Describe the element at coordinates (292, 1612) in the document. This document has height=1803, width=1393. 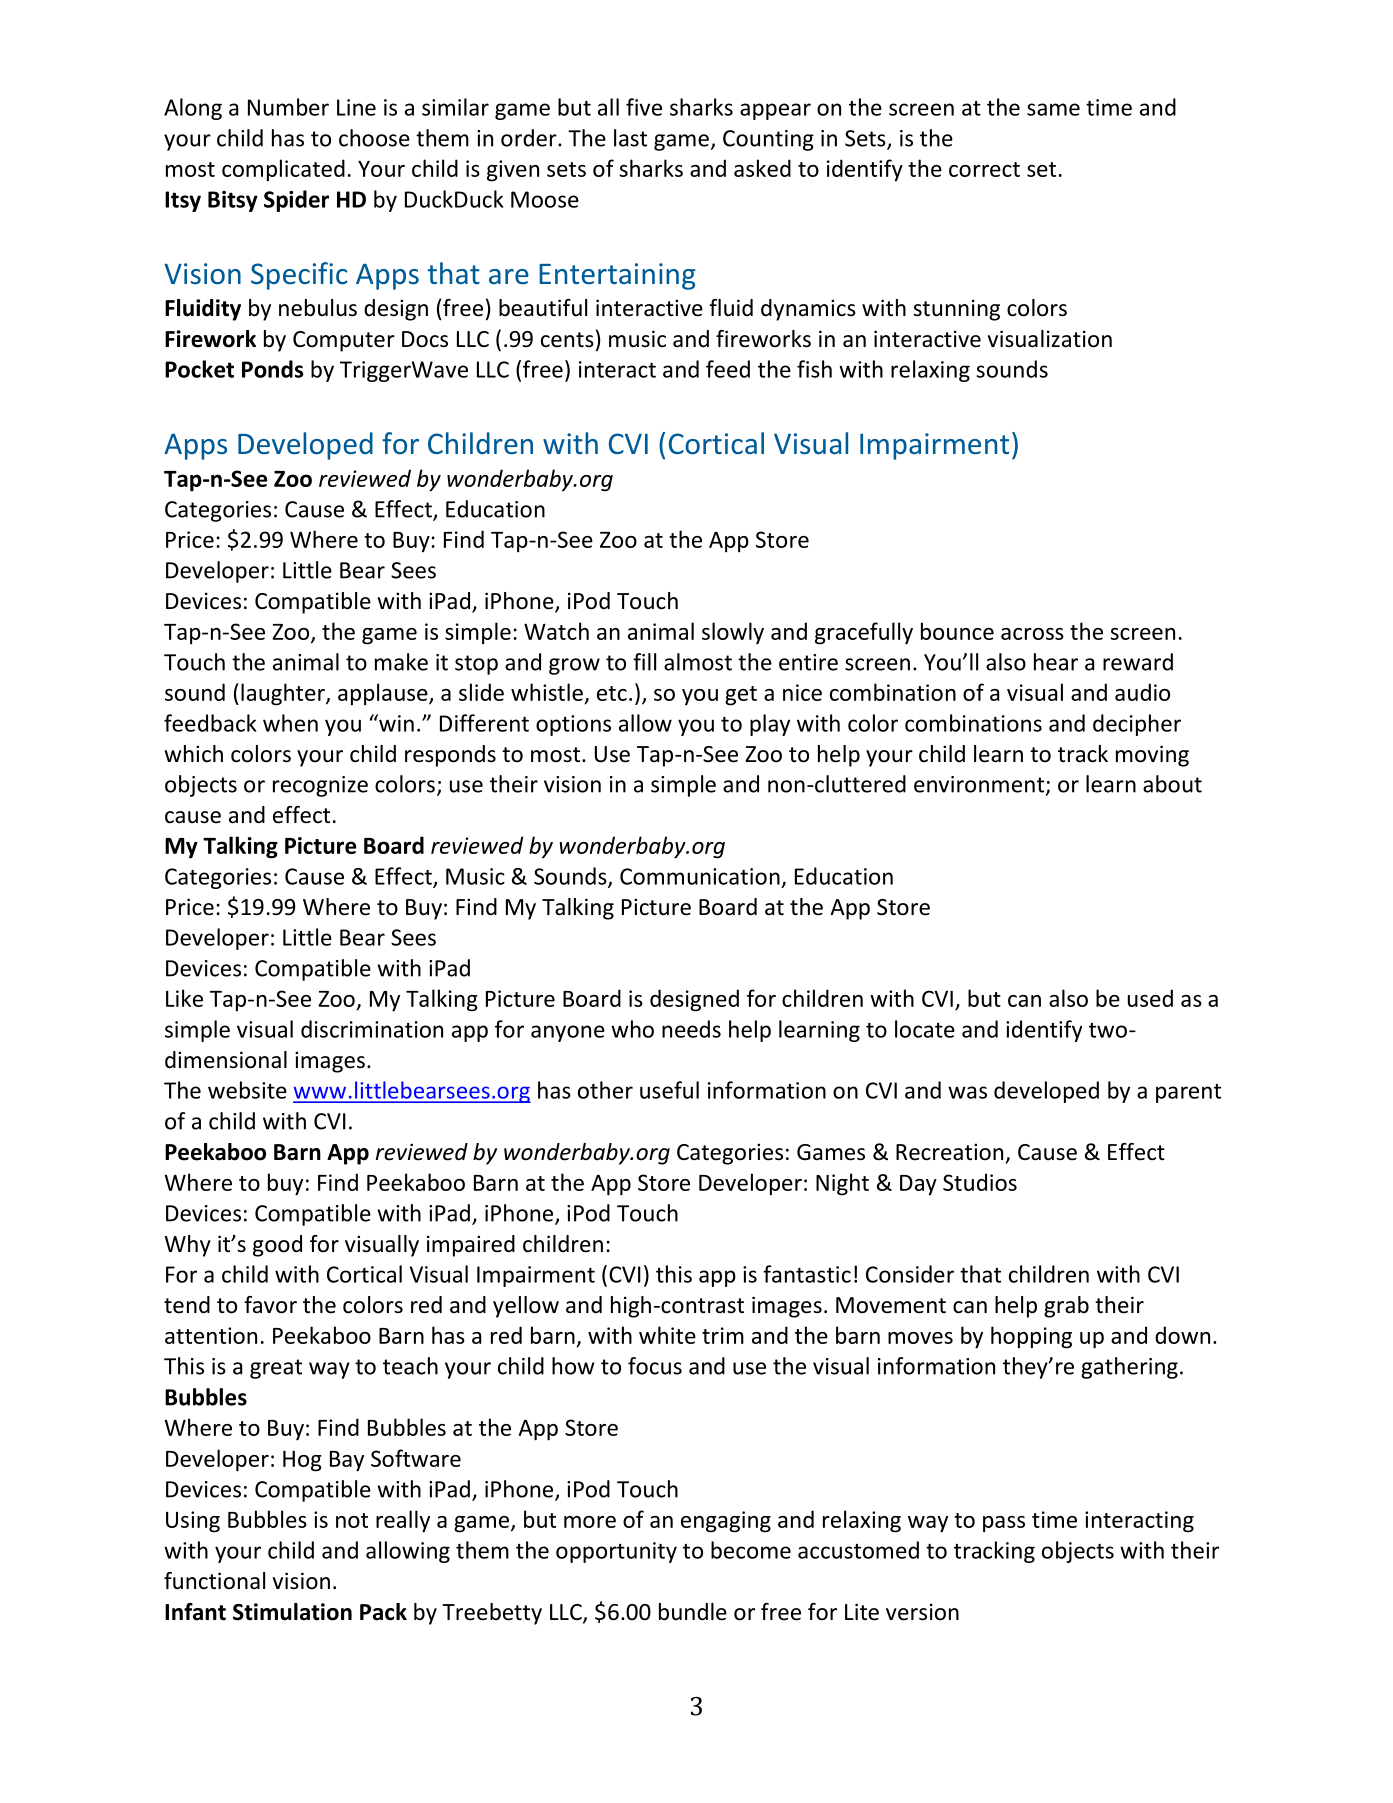
I see `Stimulation` at that location.
